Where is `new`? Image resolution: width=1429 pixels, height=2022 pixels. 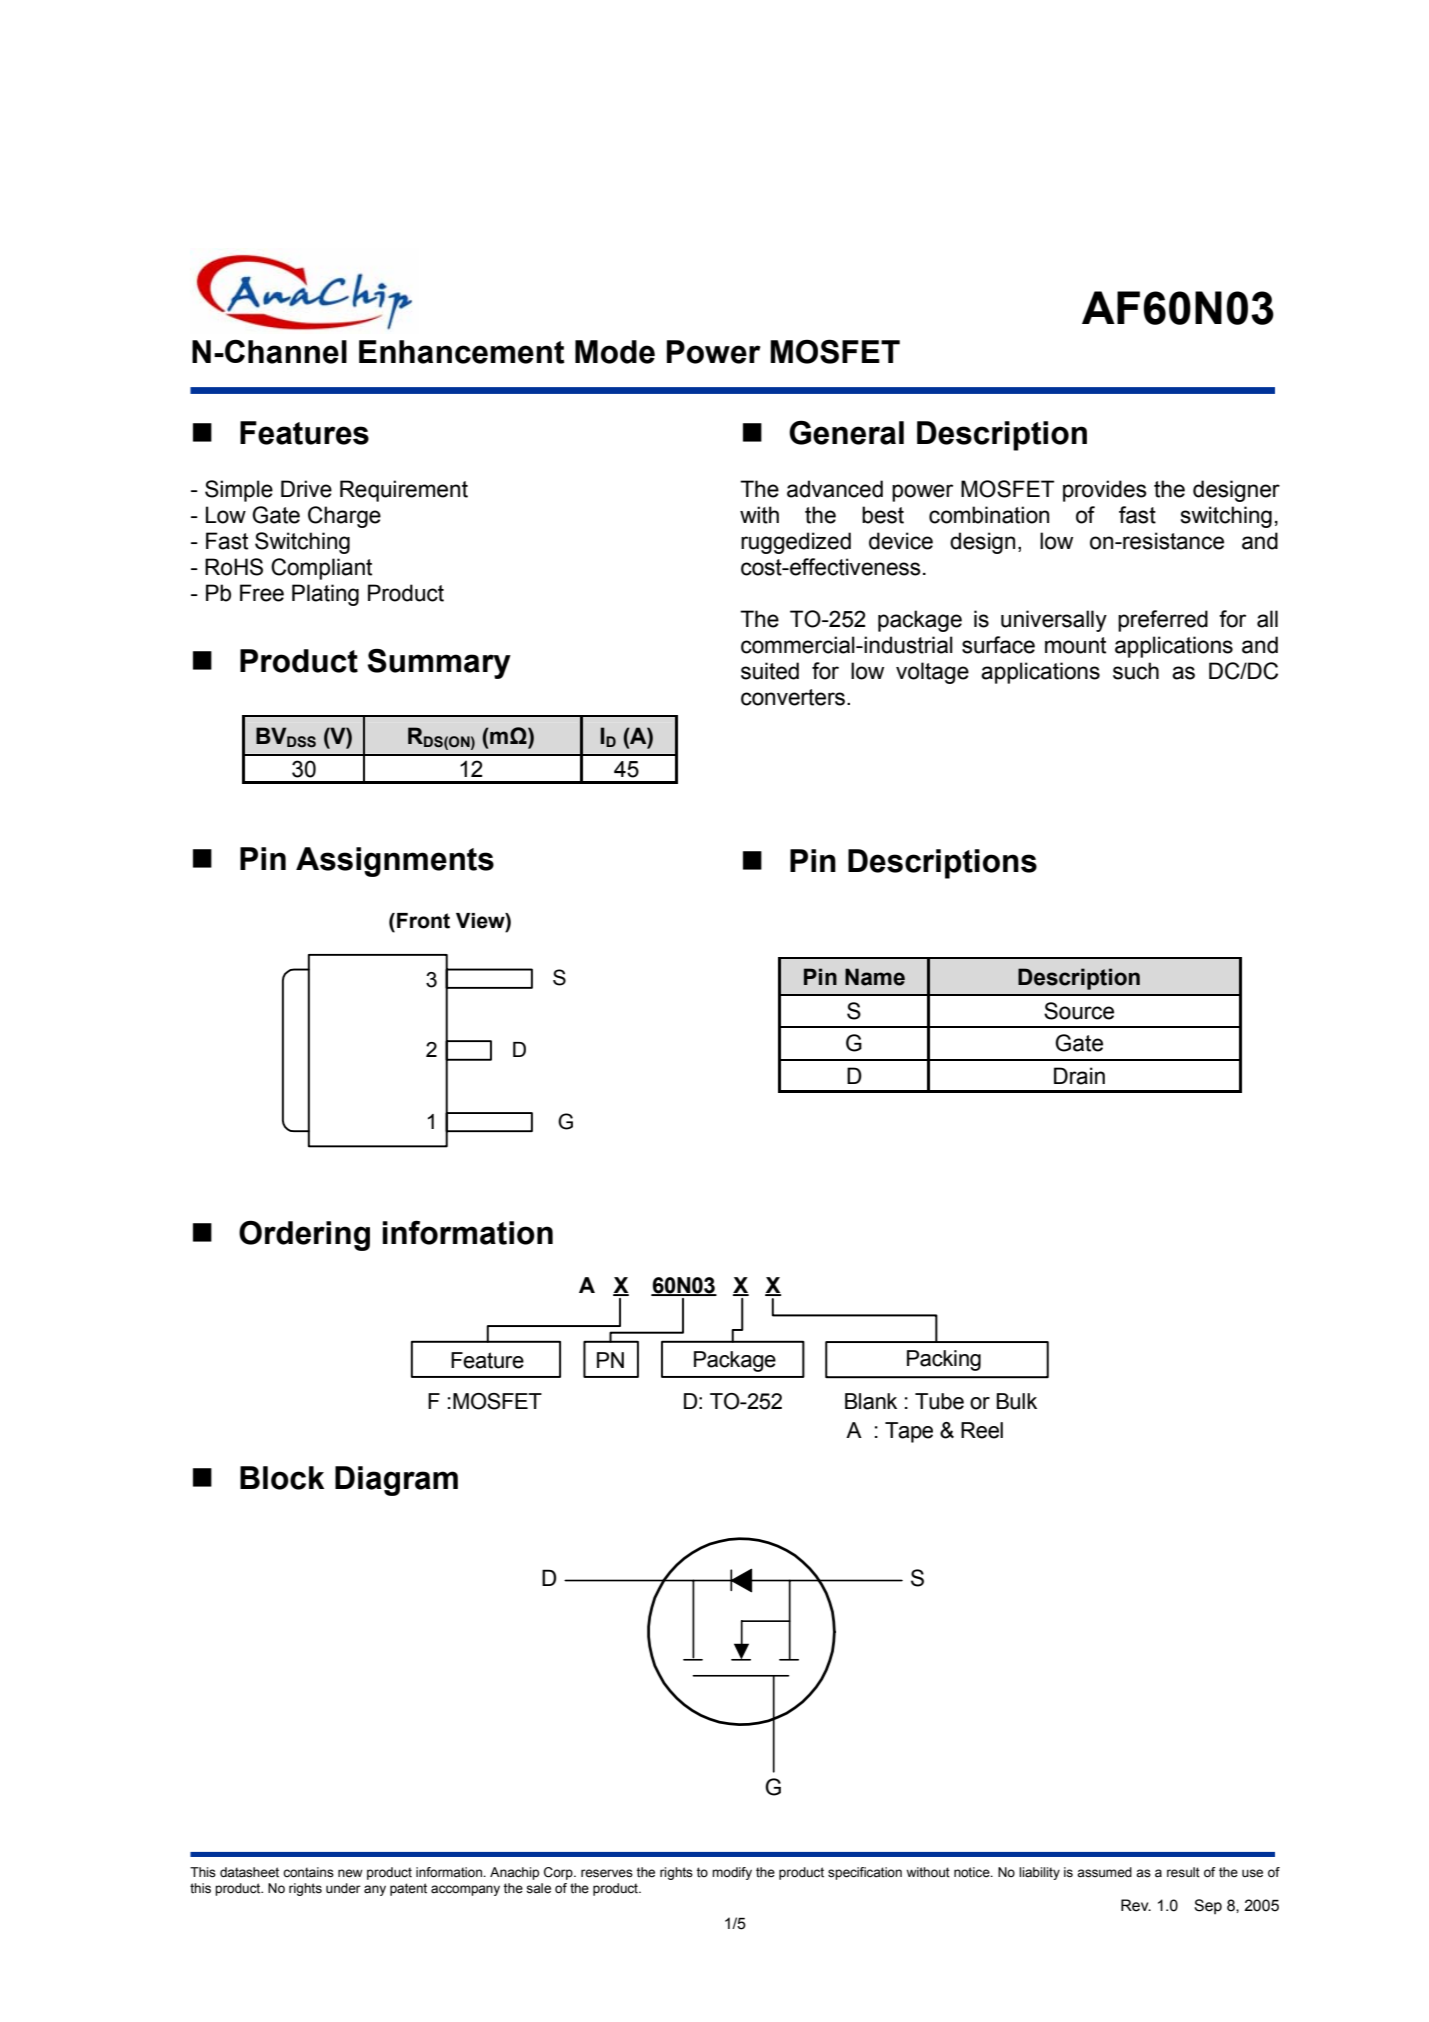
new is located at coordinates (350, 1873).
